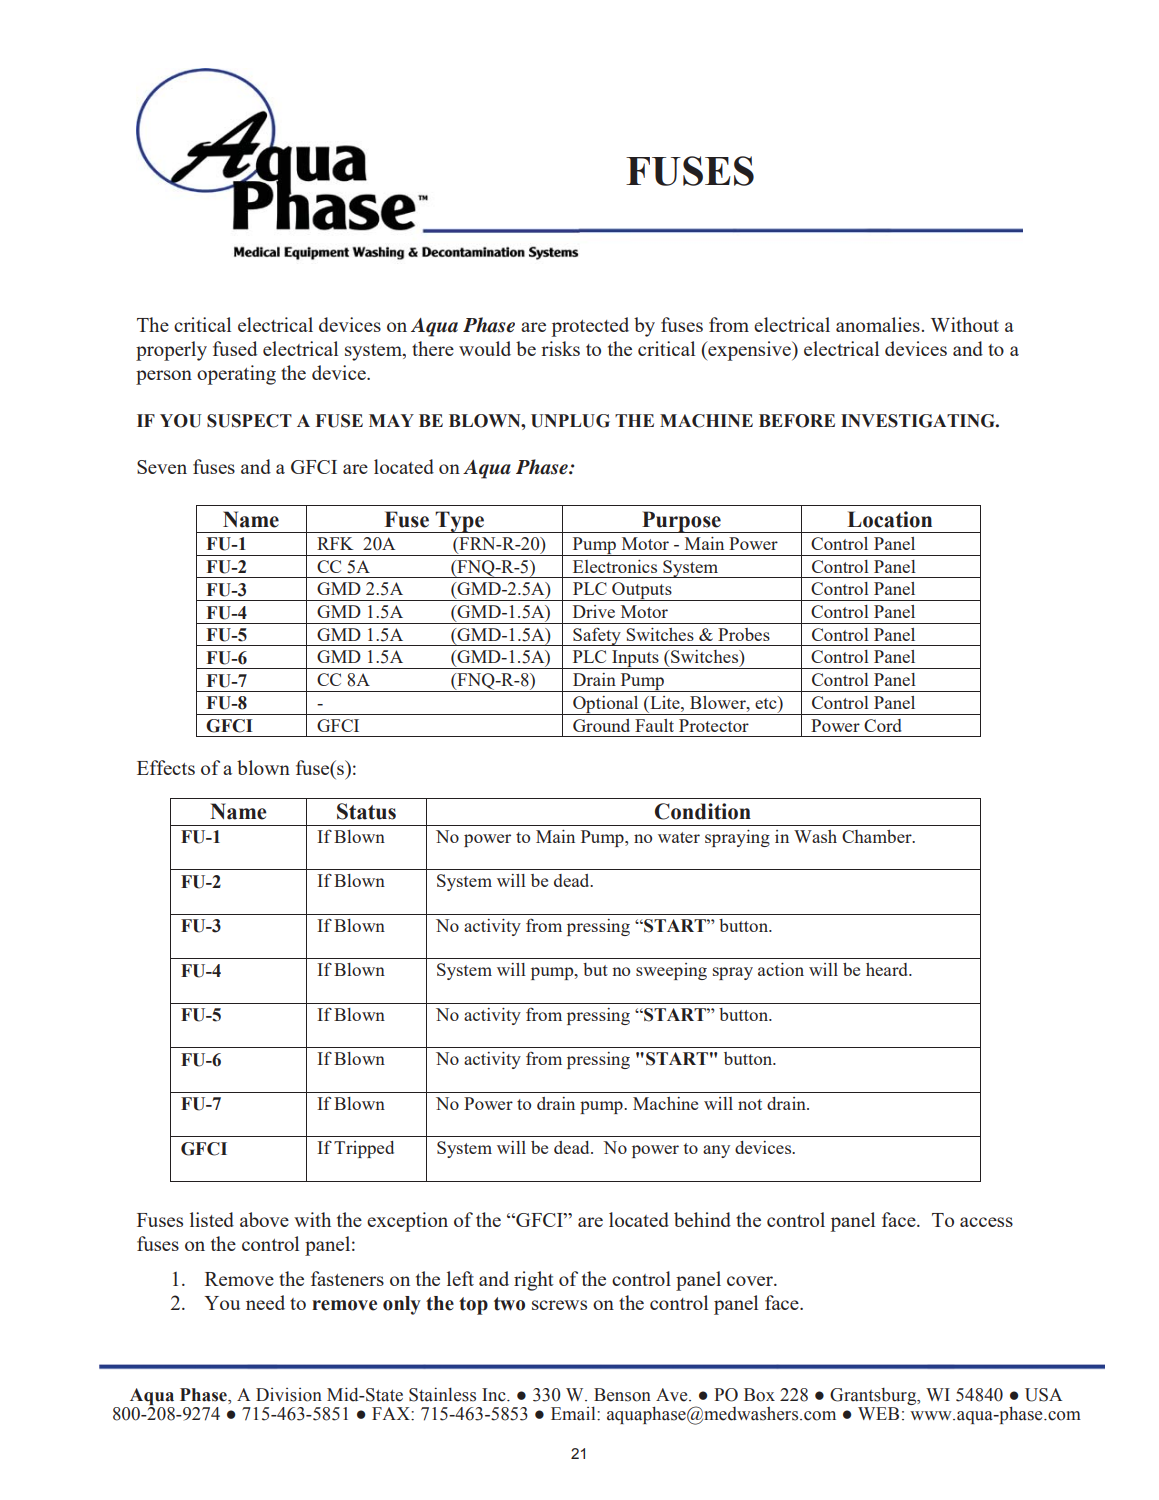  What do you see at coordinates (671, 971) in the document?
I see `sweeping` at bounding box center [671, 971].
